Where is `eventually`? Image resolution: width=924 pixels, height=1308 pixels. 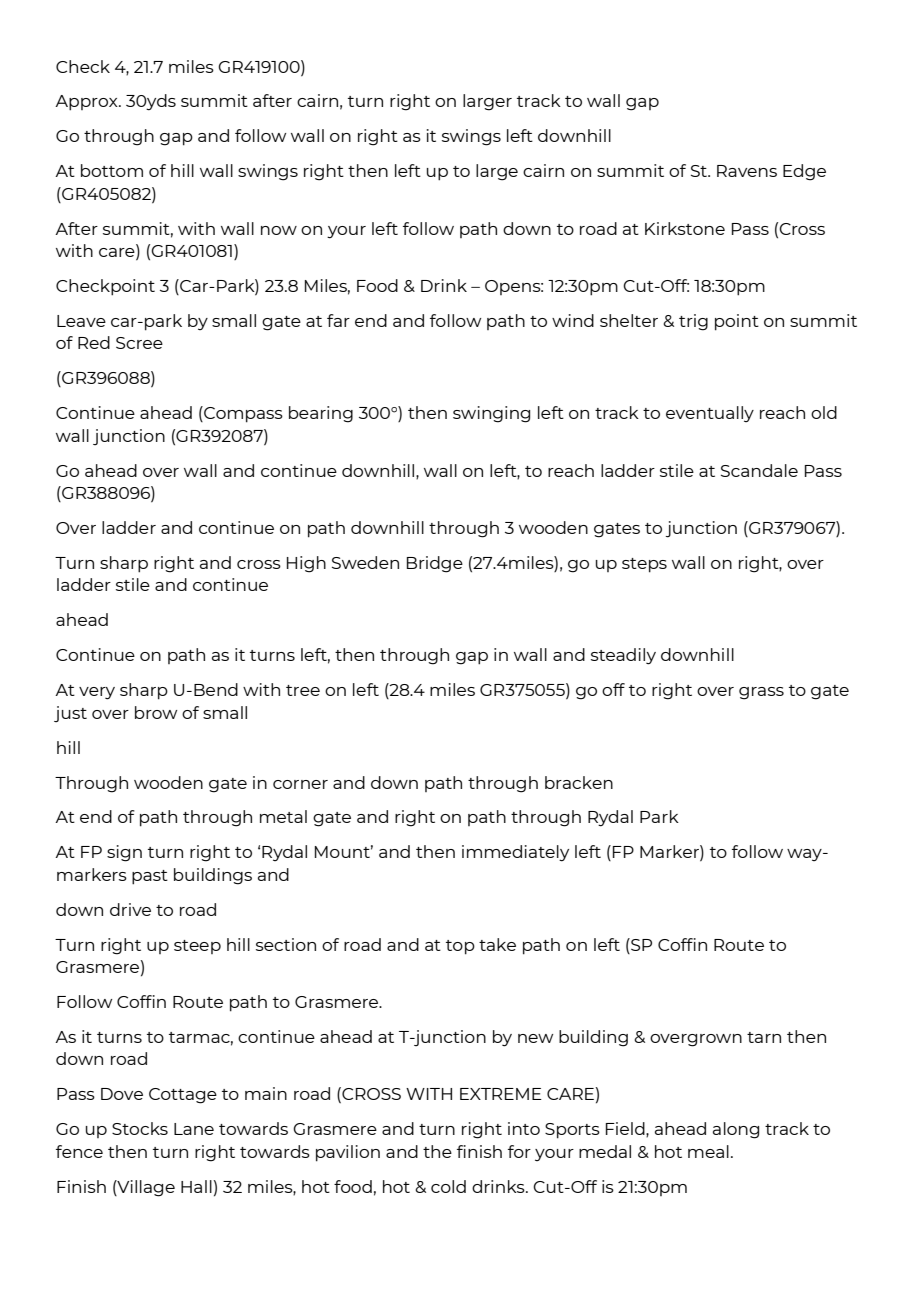
eventually is located at coordinates (710, 414).
